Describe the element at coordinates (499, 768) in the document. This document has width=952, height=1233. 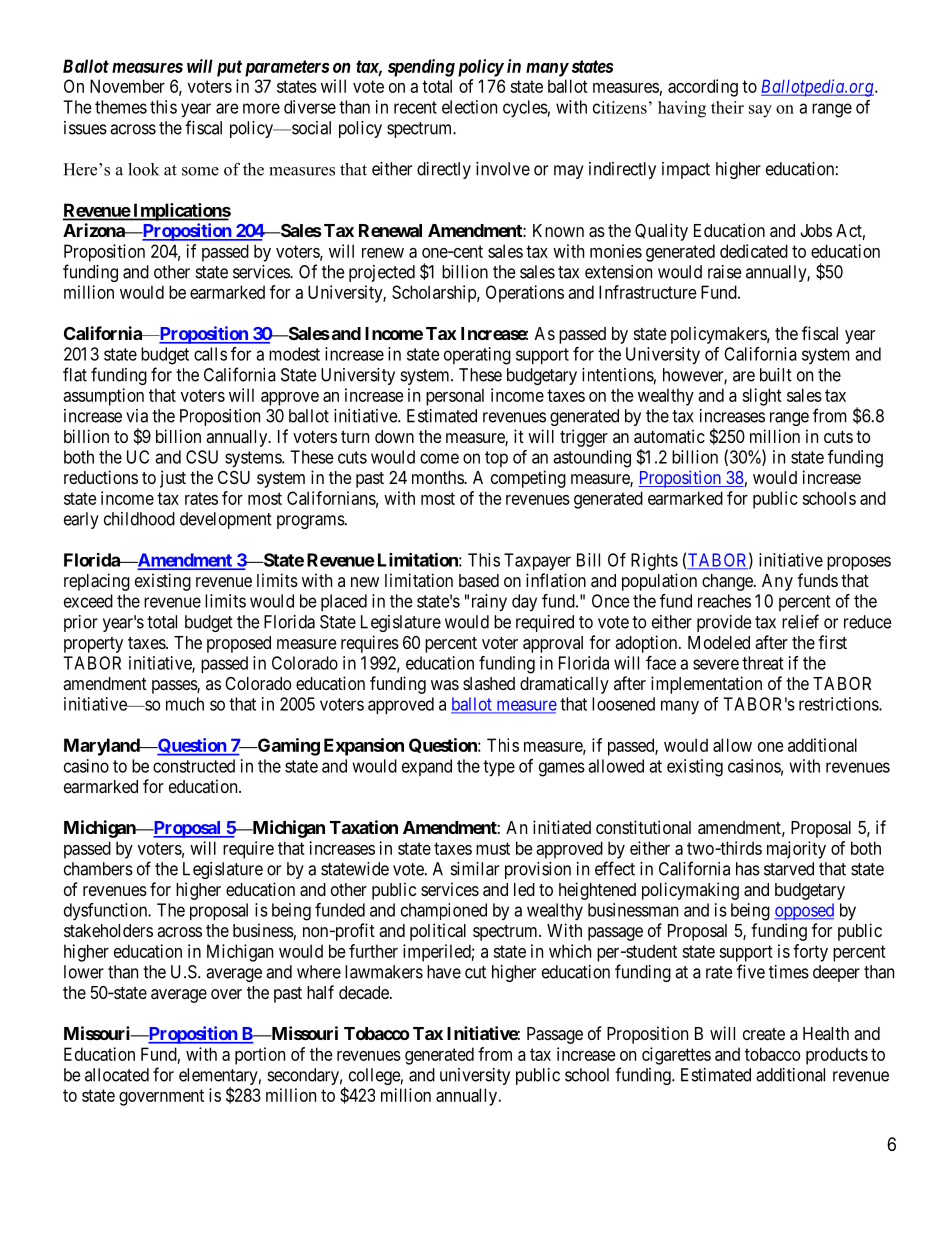
I see `type` at that location.
